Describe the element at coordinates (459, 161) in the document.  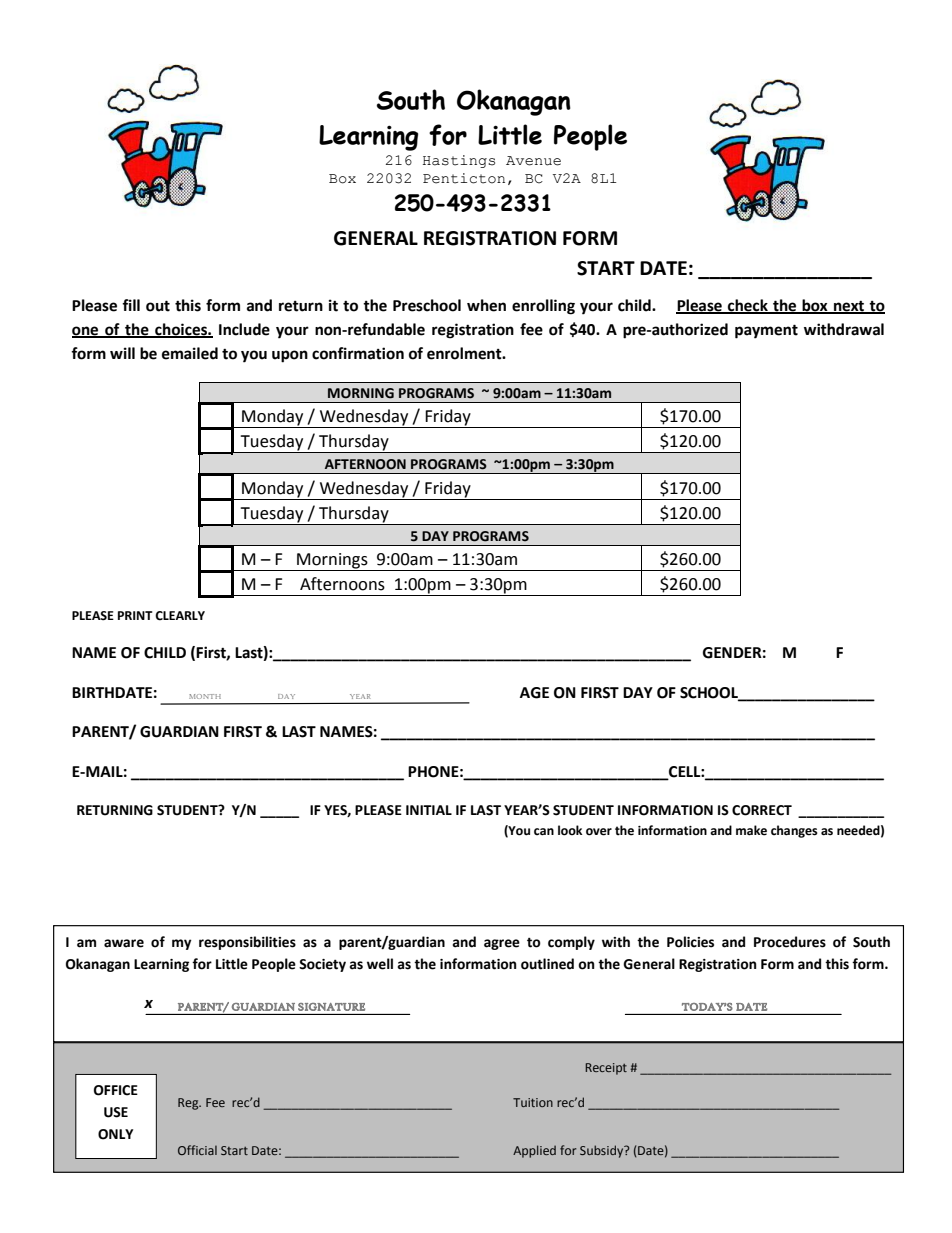
I see `Hastings` at that location.
